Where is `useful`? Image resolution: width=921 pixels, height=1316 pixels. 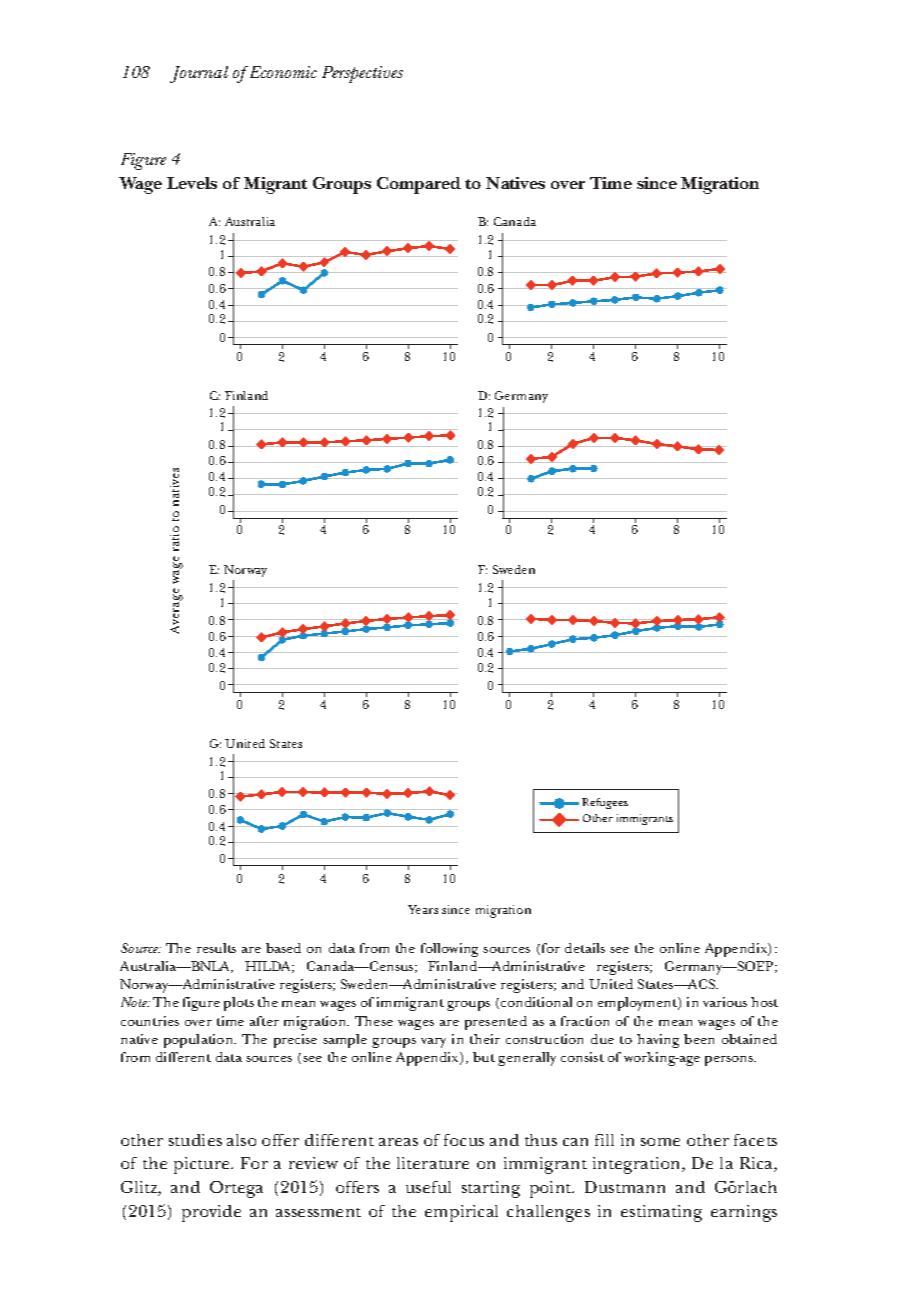
useful is located at coordinates (428, 1187).
